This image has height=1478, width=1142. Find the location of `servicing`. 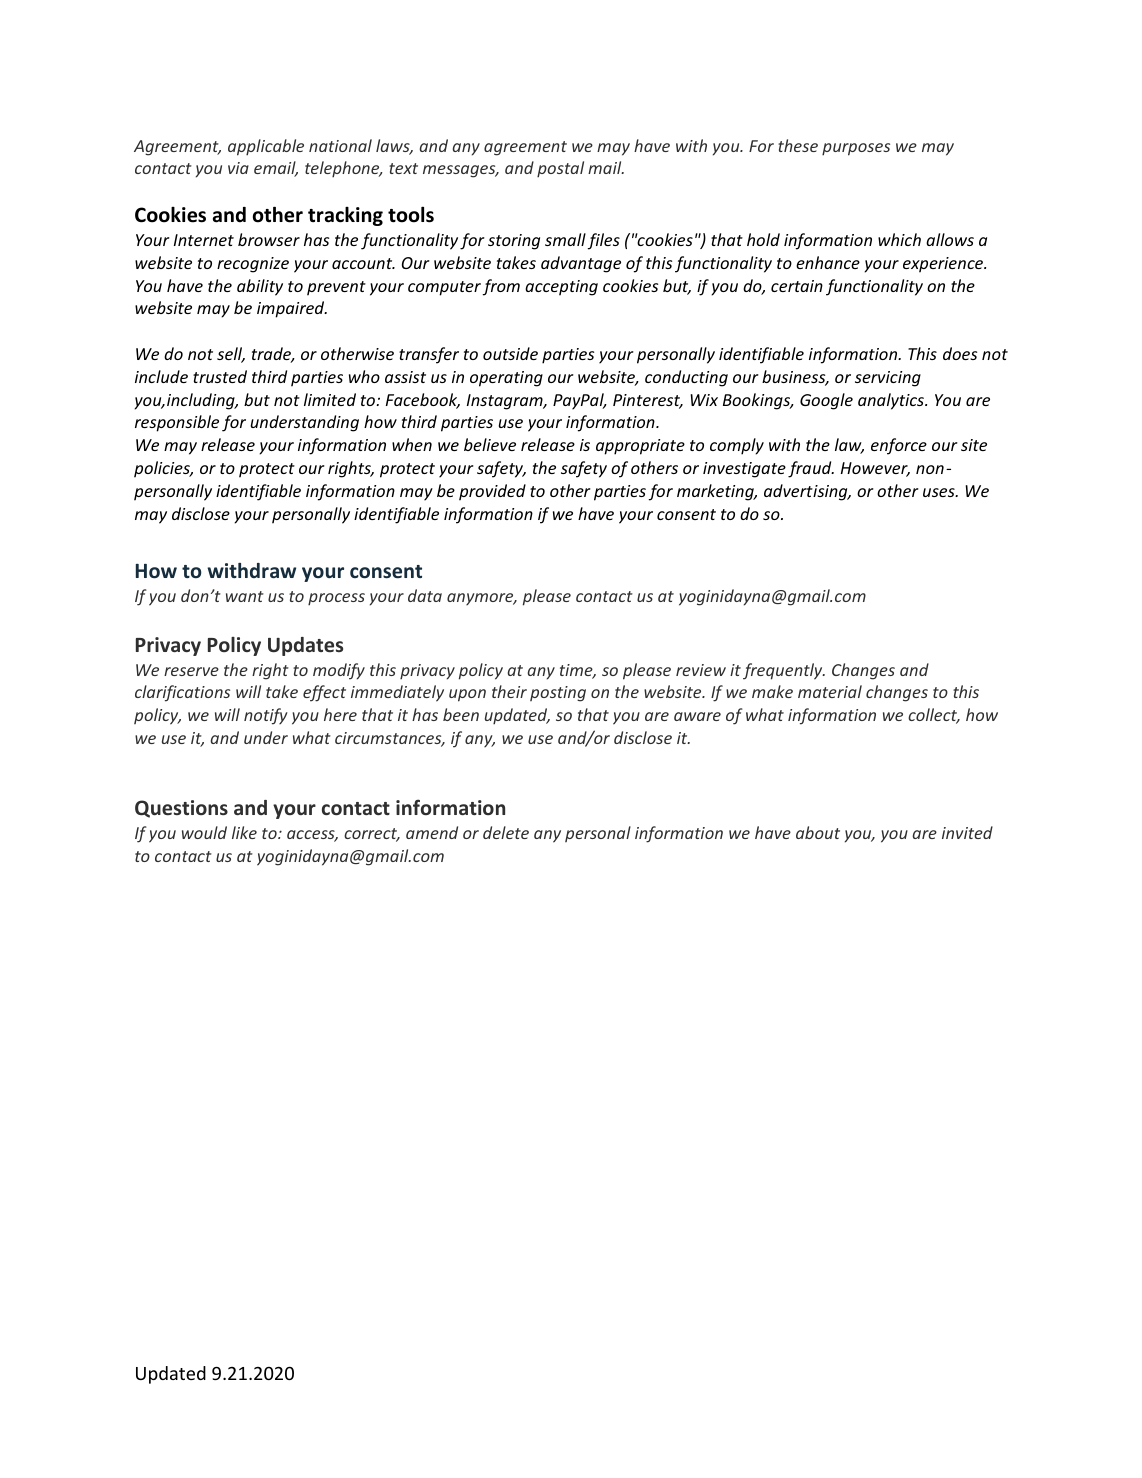

servicing is located at coordinates (888, 379).
